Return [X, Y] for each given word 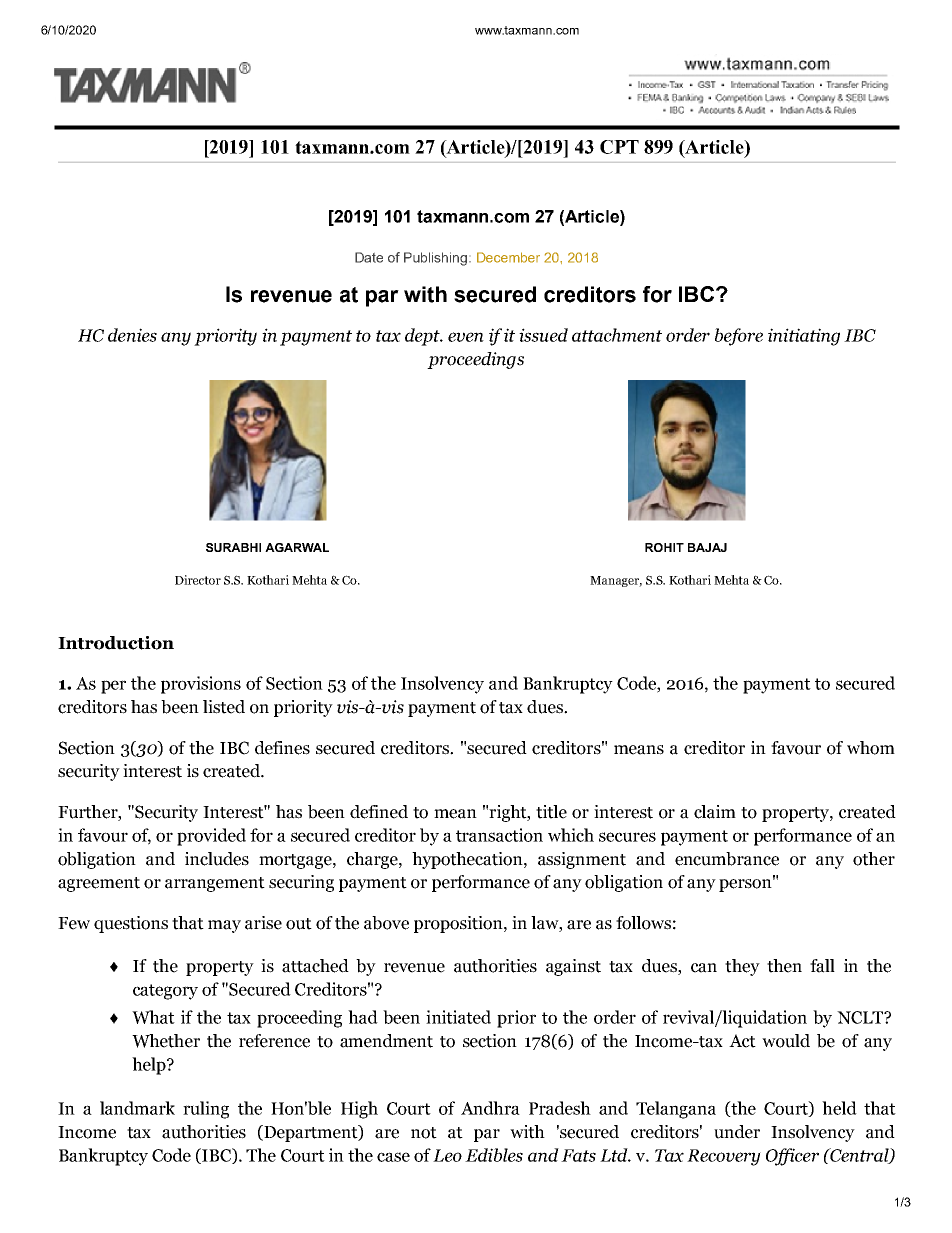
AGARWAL [297, 547]
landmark [137, 1108]
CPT [619, 147]
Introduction [116, 643]
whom [871, 748]
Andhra [490, 1108]
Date [369, 257]
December [508, 257]
